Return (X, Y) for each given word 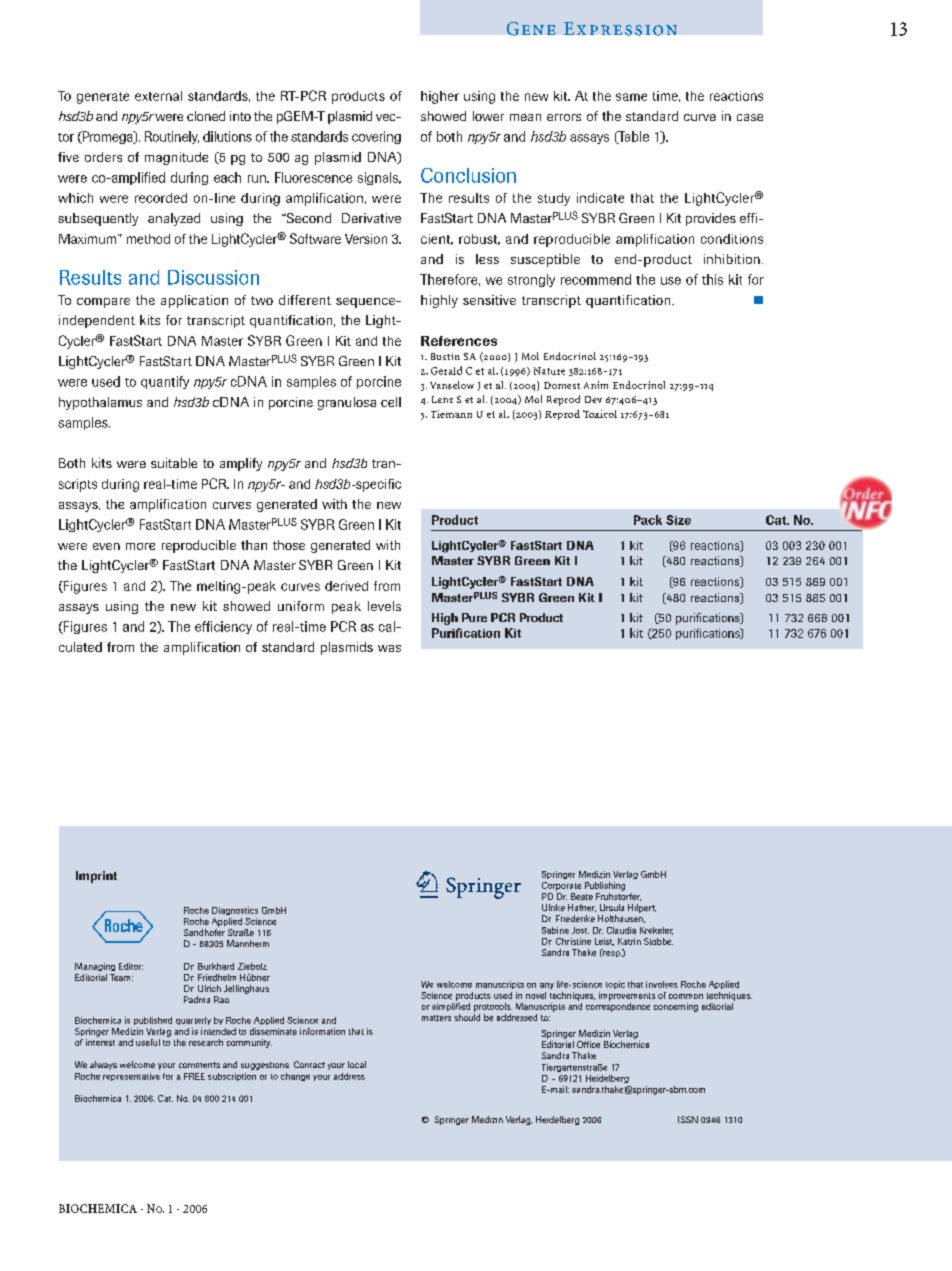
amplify (241, 464)
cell (391, 402)
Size (678, 520)
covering (376, 137)
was (389, 648)
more (140, 546)
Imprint (96, 877)
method (148, 239)
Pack (648, 520)
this (712, 279)
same (631, 97)
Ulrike (553, 907)
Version (366, 239)
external (158, 96)
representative (131, 1077)
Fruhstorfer (618, 897)
